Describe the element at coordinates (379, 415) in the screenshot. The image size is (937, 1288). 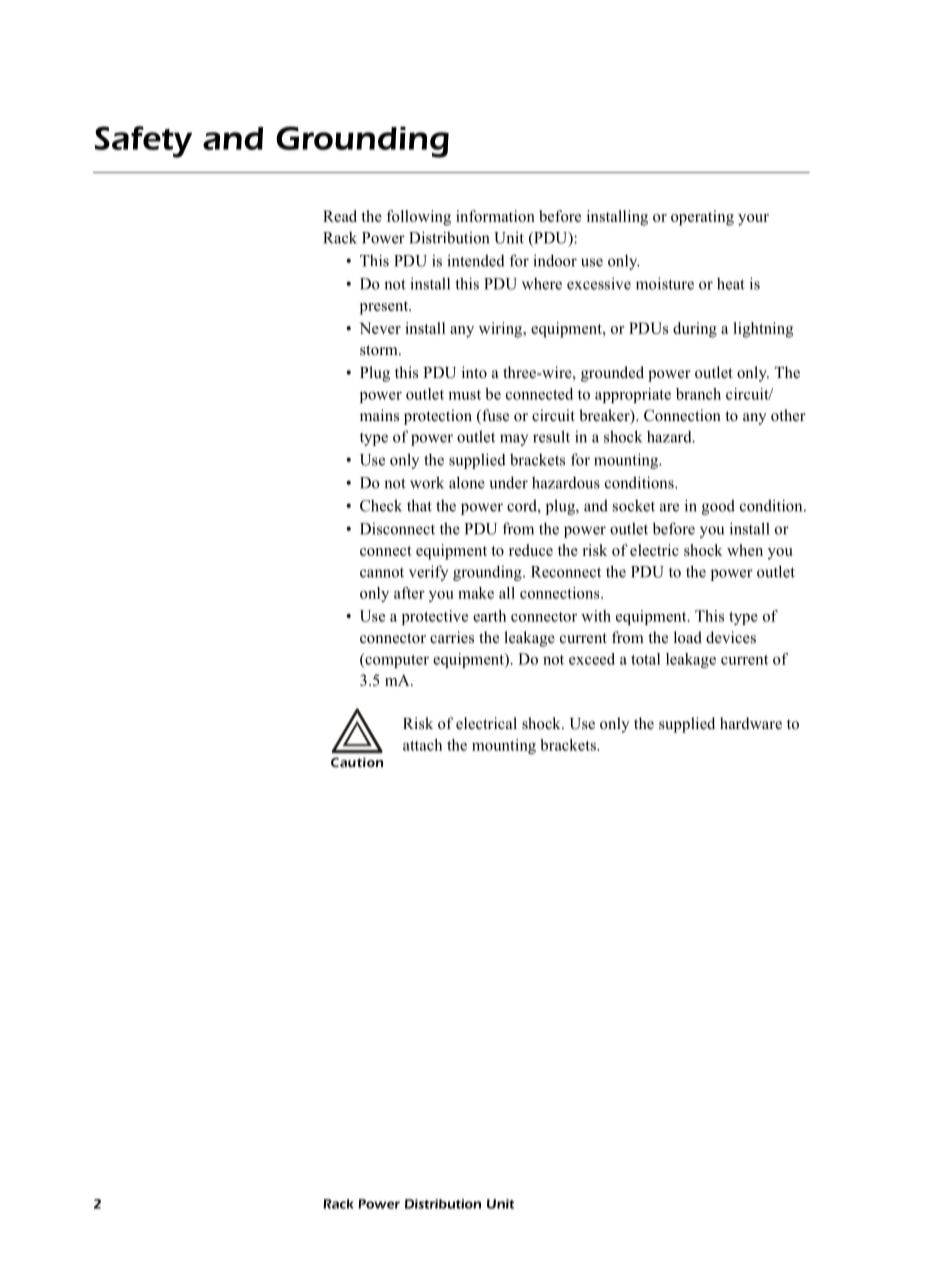
I see `mains` at that location.
